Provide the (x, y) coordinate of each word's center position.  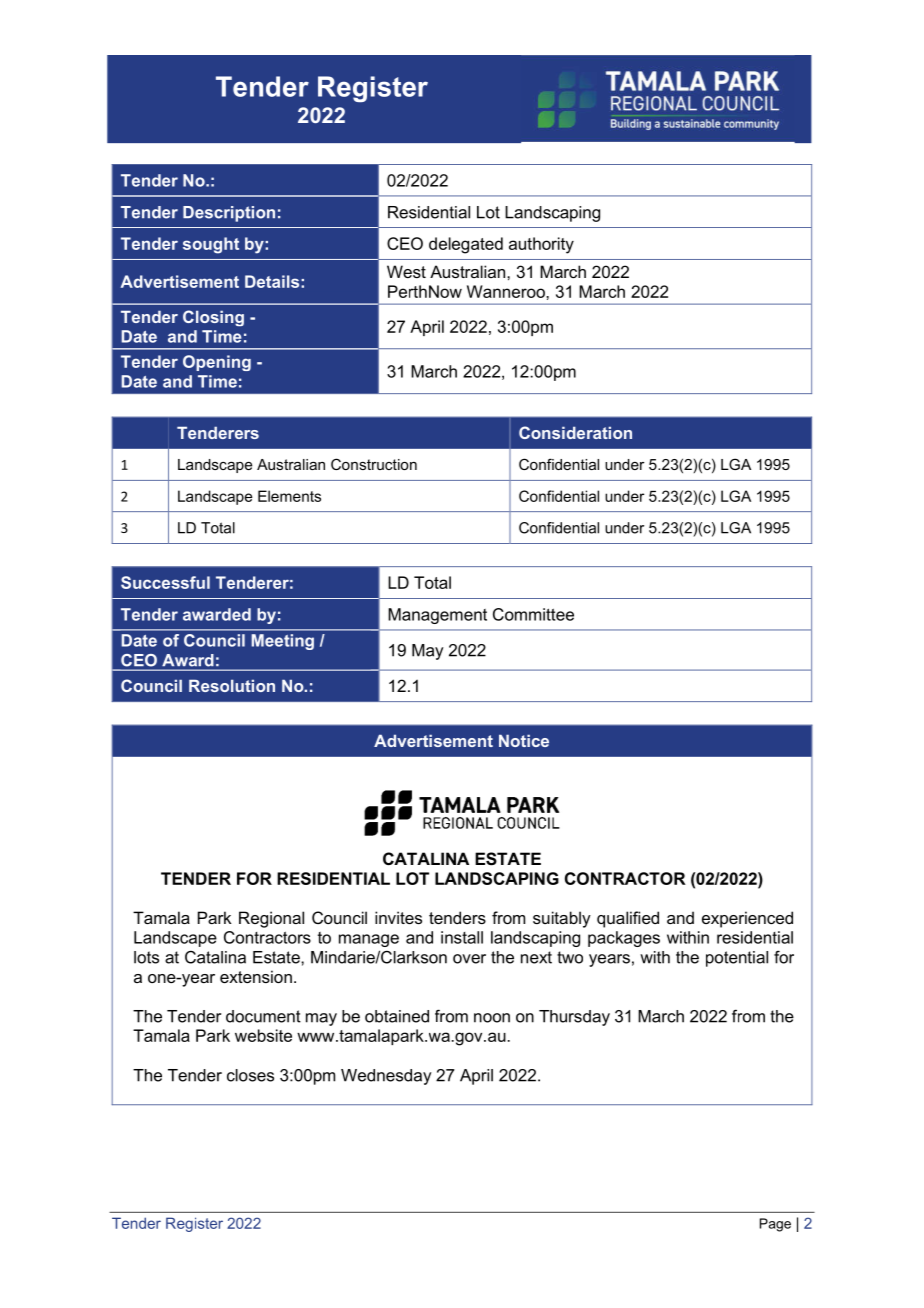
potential (737, 959)
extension (256, 976)
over (469, 959)
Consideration (575, 432)
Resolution (232, 685)
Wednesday (386, 1077)
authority (541, 245)
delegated (466, 245)
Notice (524, 740)
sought (211, 245)
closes (250, 1075)
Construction (374, 464)
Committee (533, 614)
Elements (289, 496)
